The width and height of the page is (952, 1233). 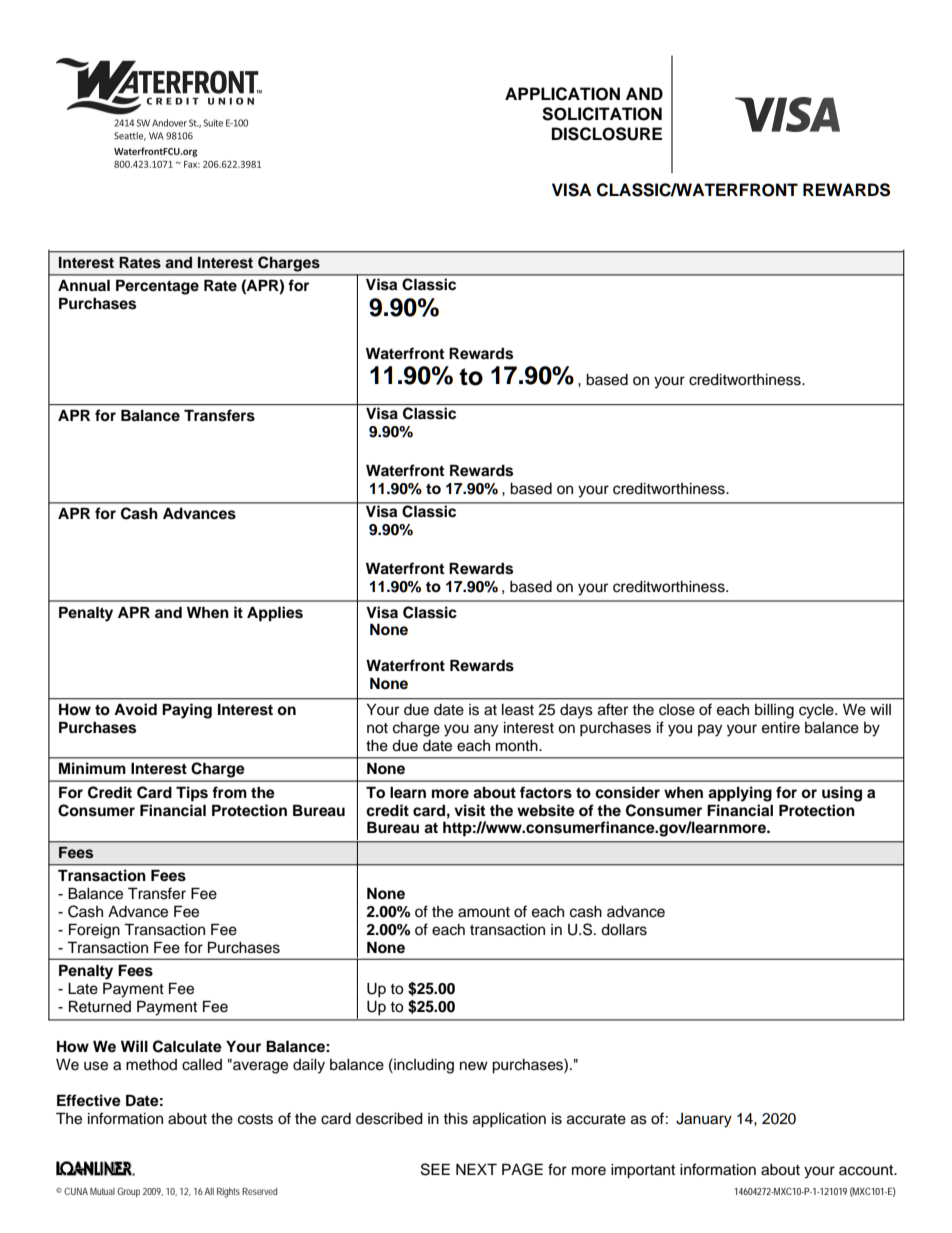 What do you see at coordinates (484, 912) in the page?
I see `amount` at bounding box center [484, 912].
